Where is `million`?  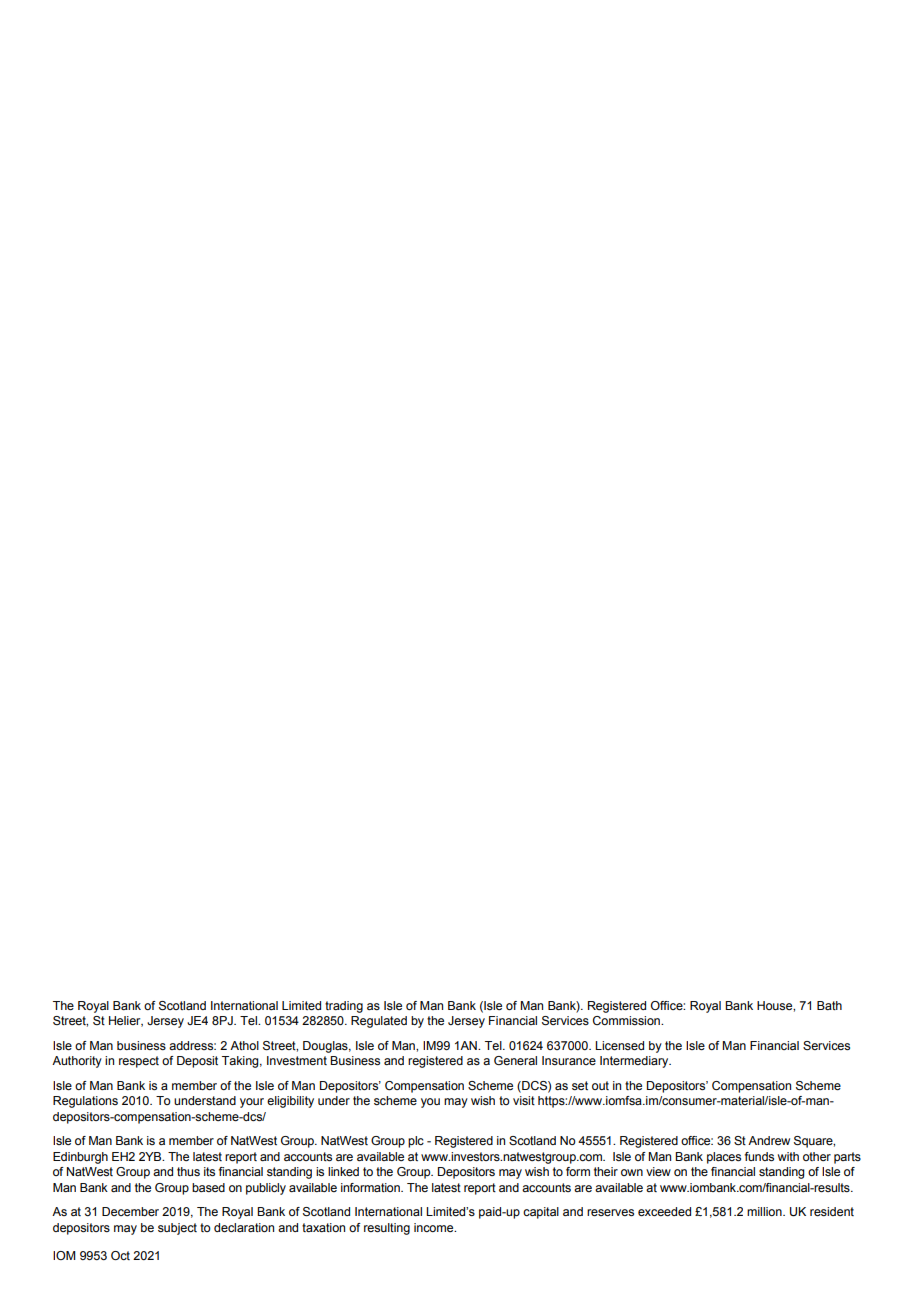 million is located at coordinates (765, 1211).
